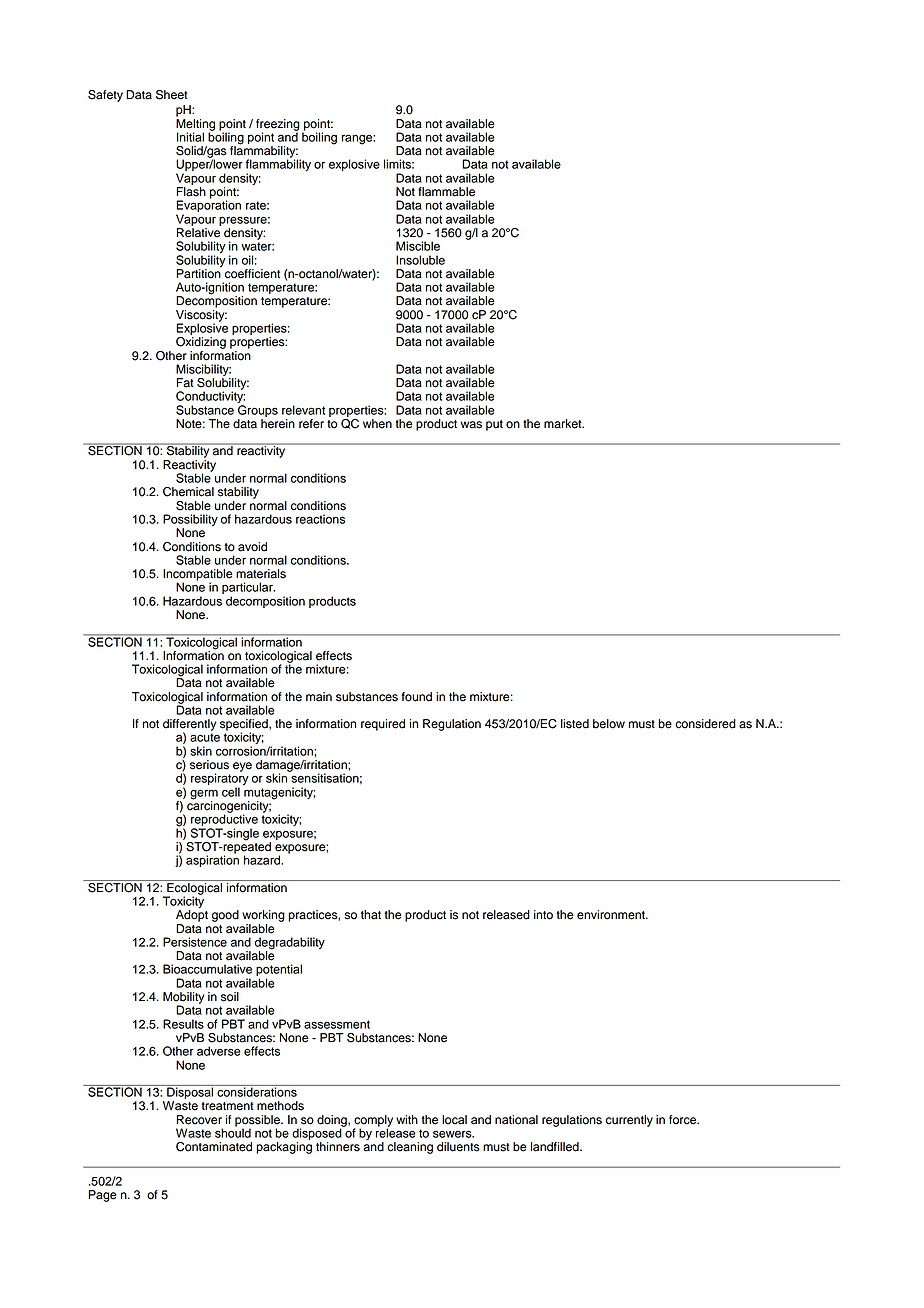 The width and height of the image is (924, 1308). Describe the element at coordinates (185, 383) in the image. I see `Fat` at that location.
